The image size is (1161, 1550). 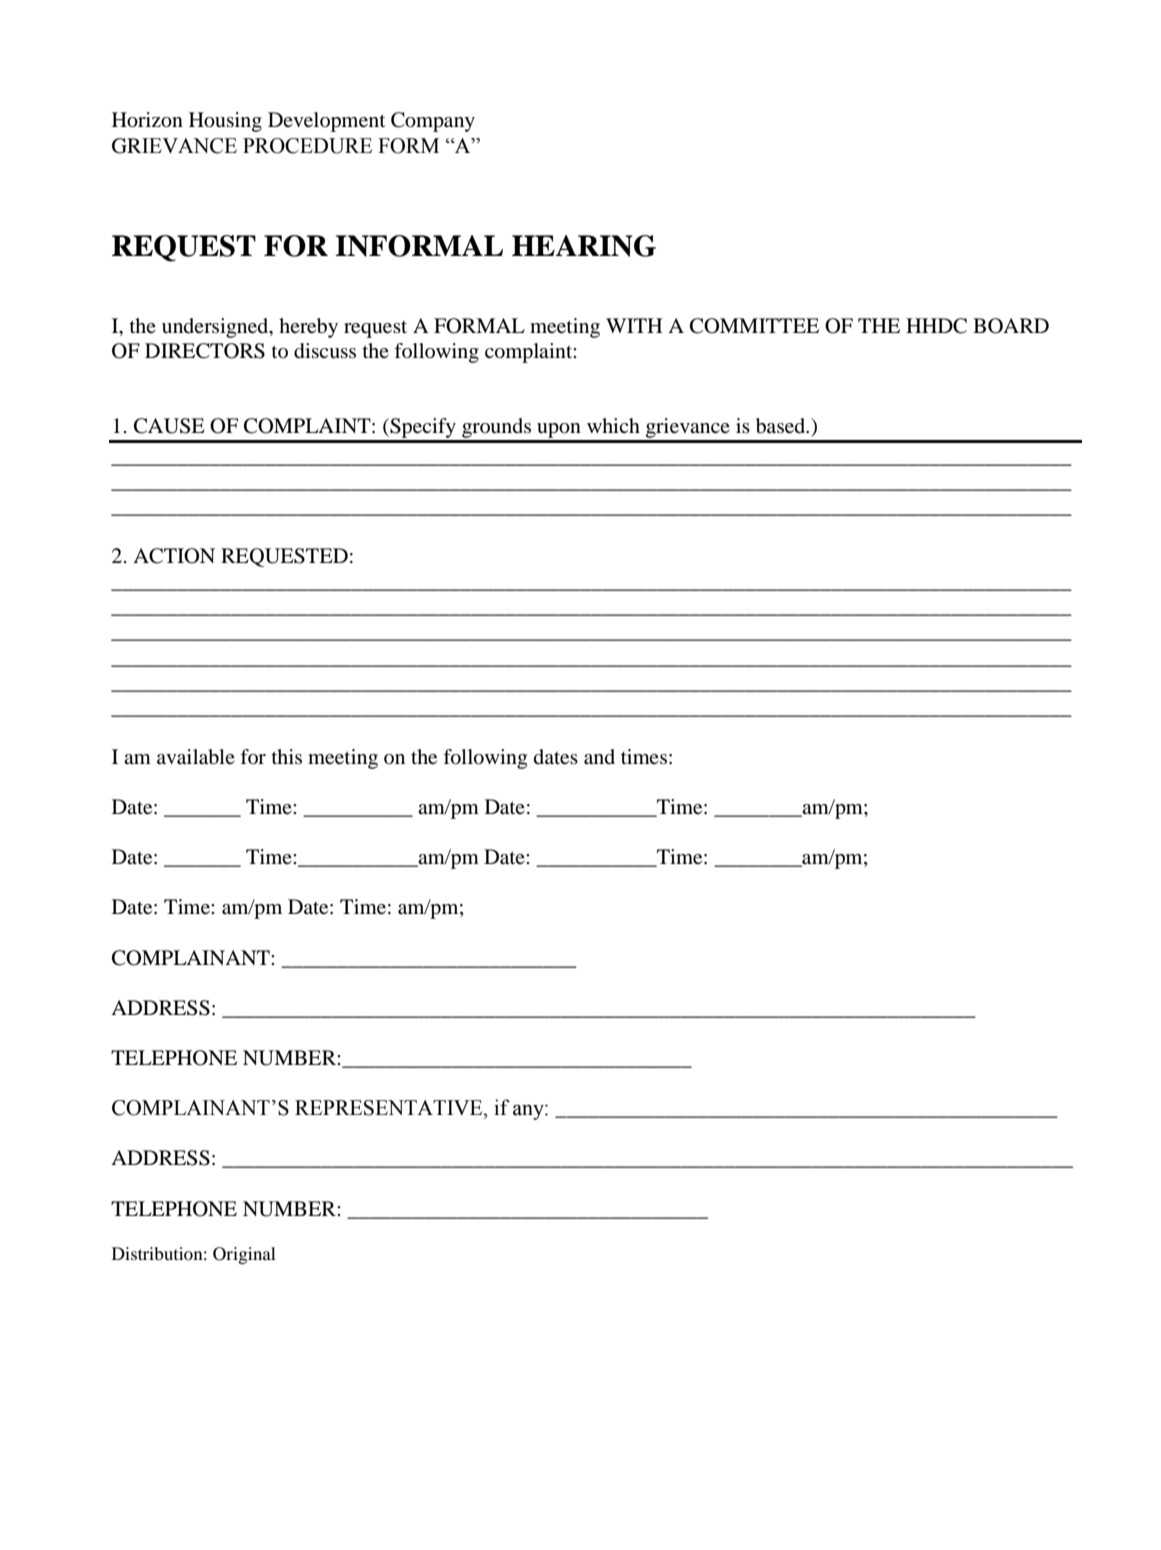 What do you see at coordinates (584, 246) in the document?
I see `HEARING` at bounding box center [584, 246].
